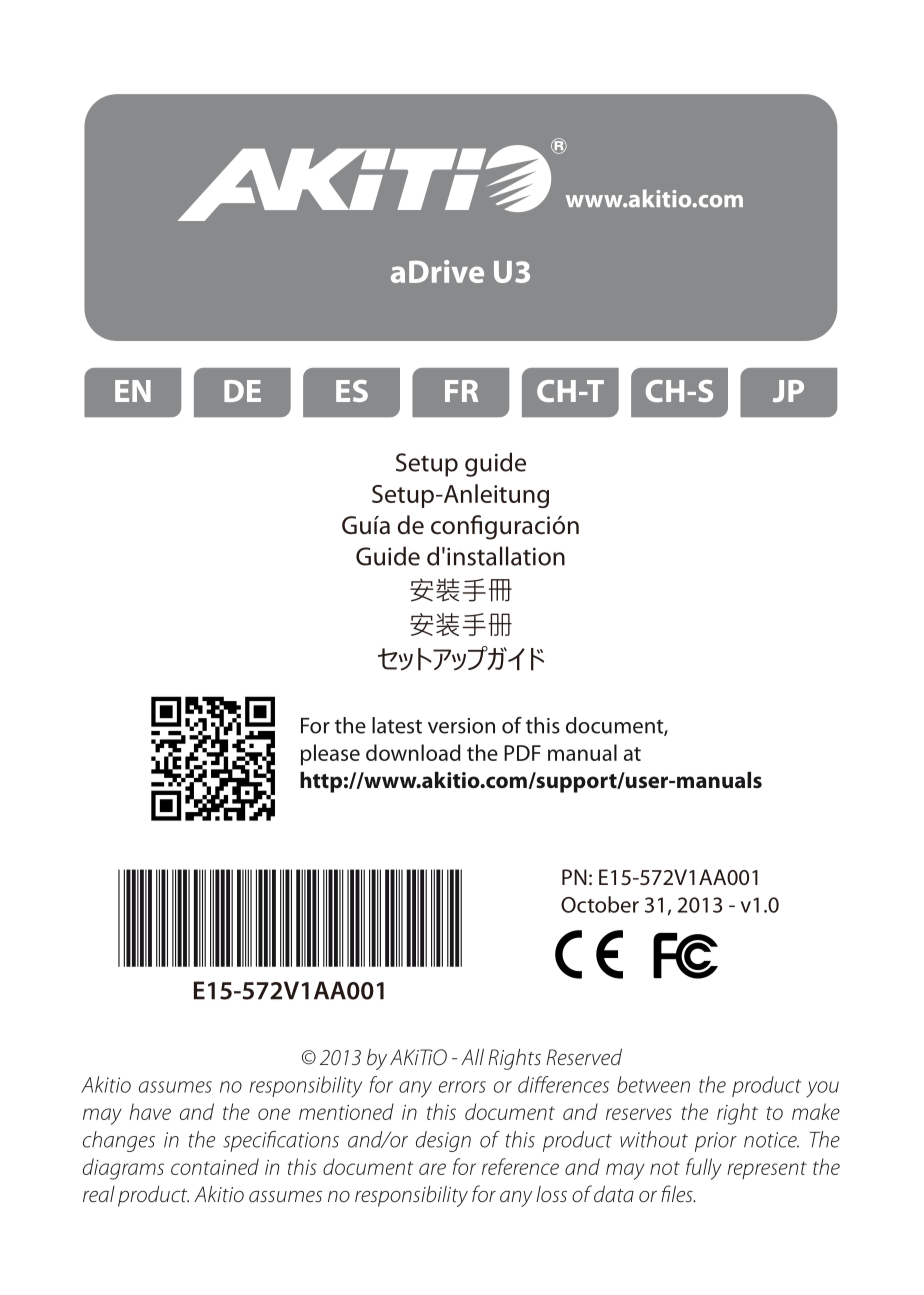  Describe the element at coordinates (600, 904) in the screenshot. I see `October` at that location.
